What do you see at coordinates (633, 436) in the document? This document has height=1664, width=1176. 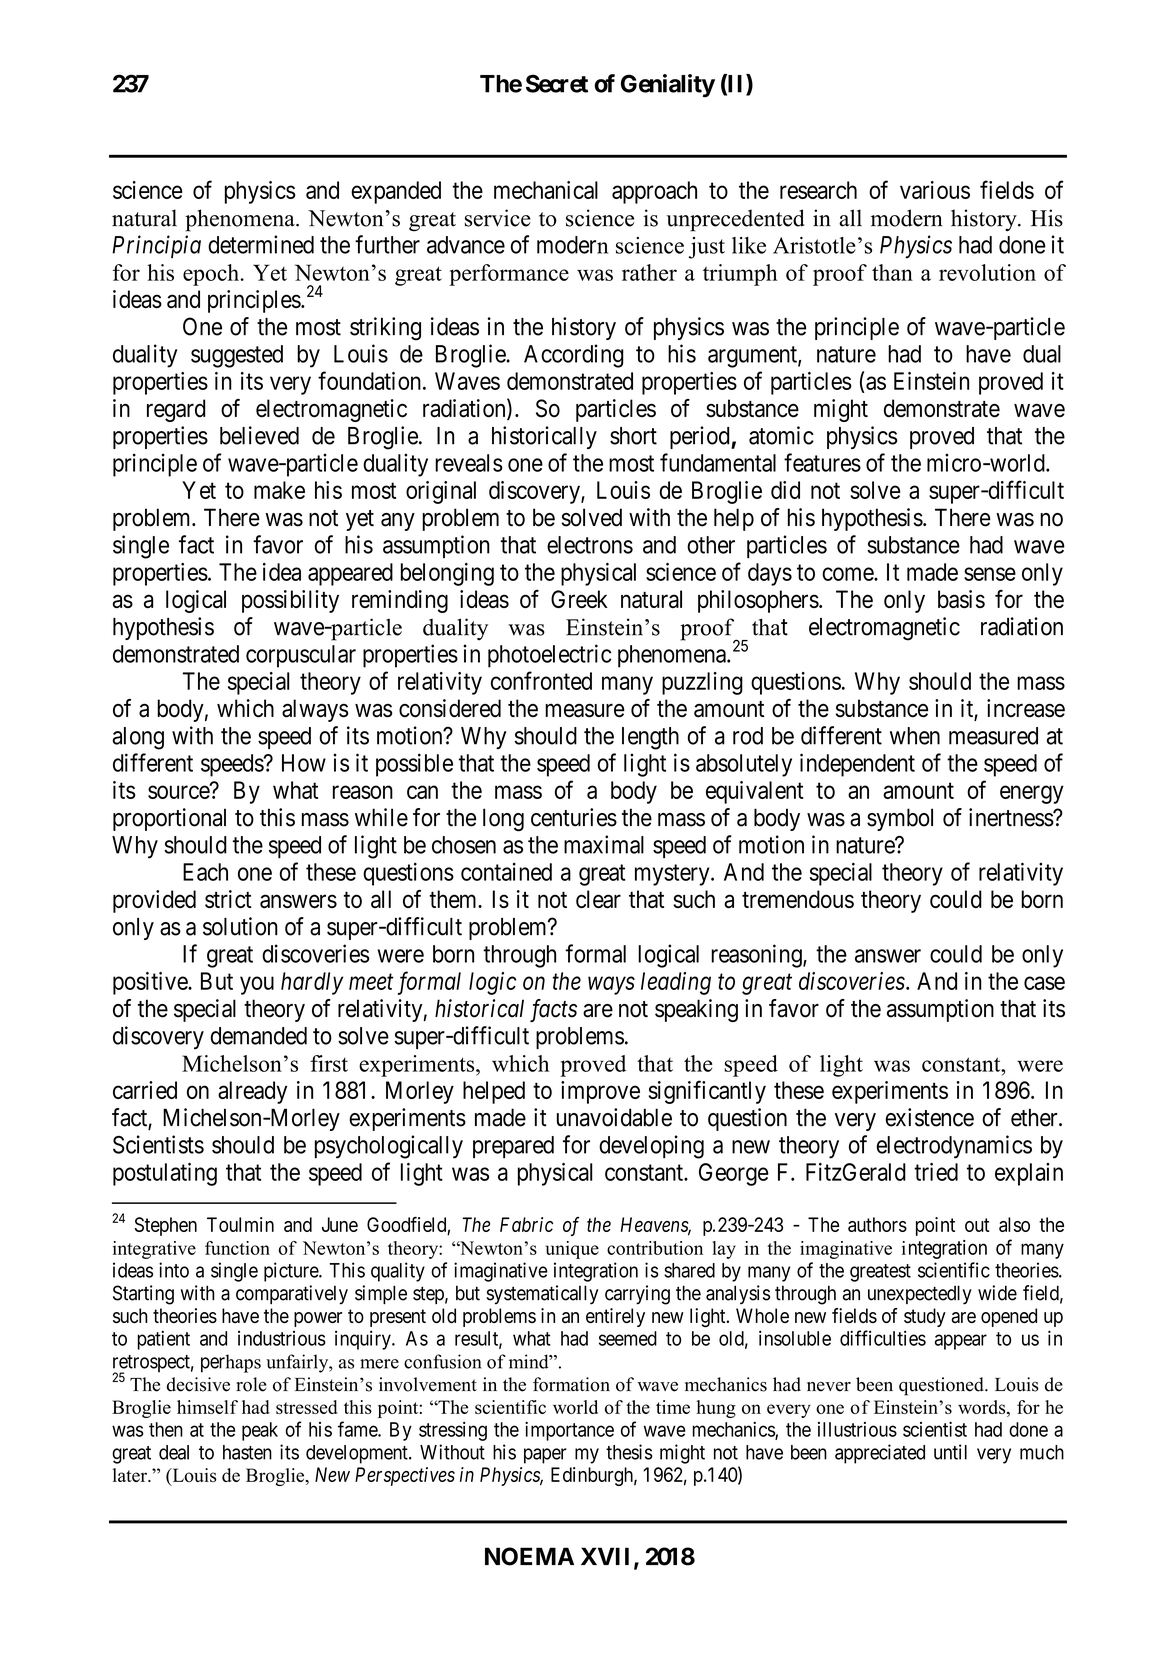 I see `short` at bounding box center [633, 436].
